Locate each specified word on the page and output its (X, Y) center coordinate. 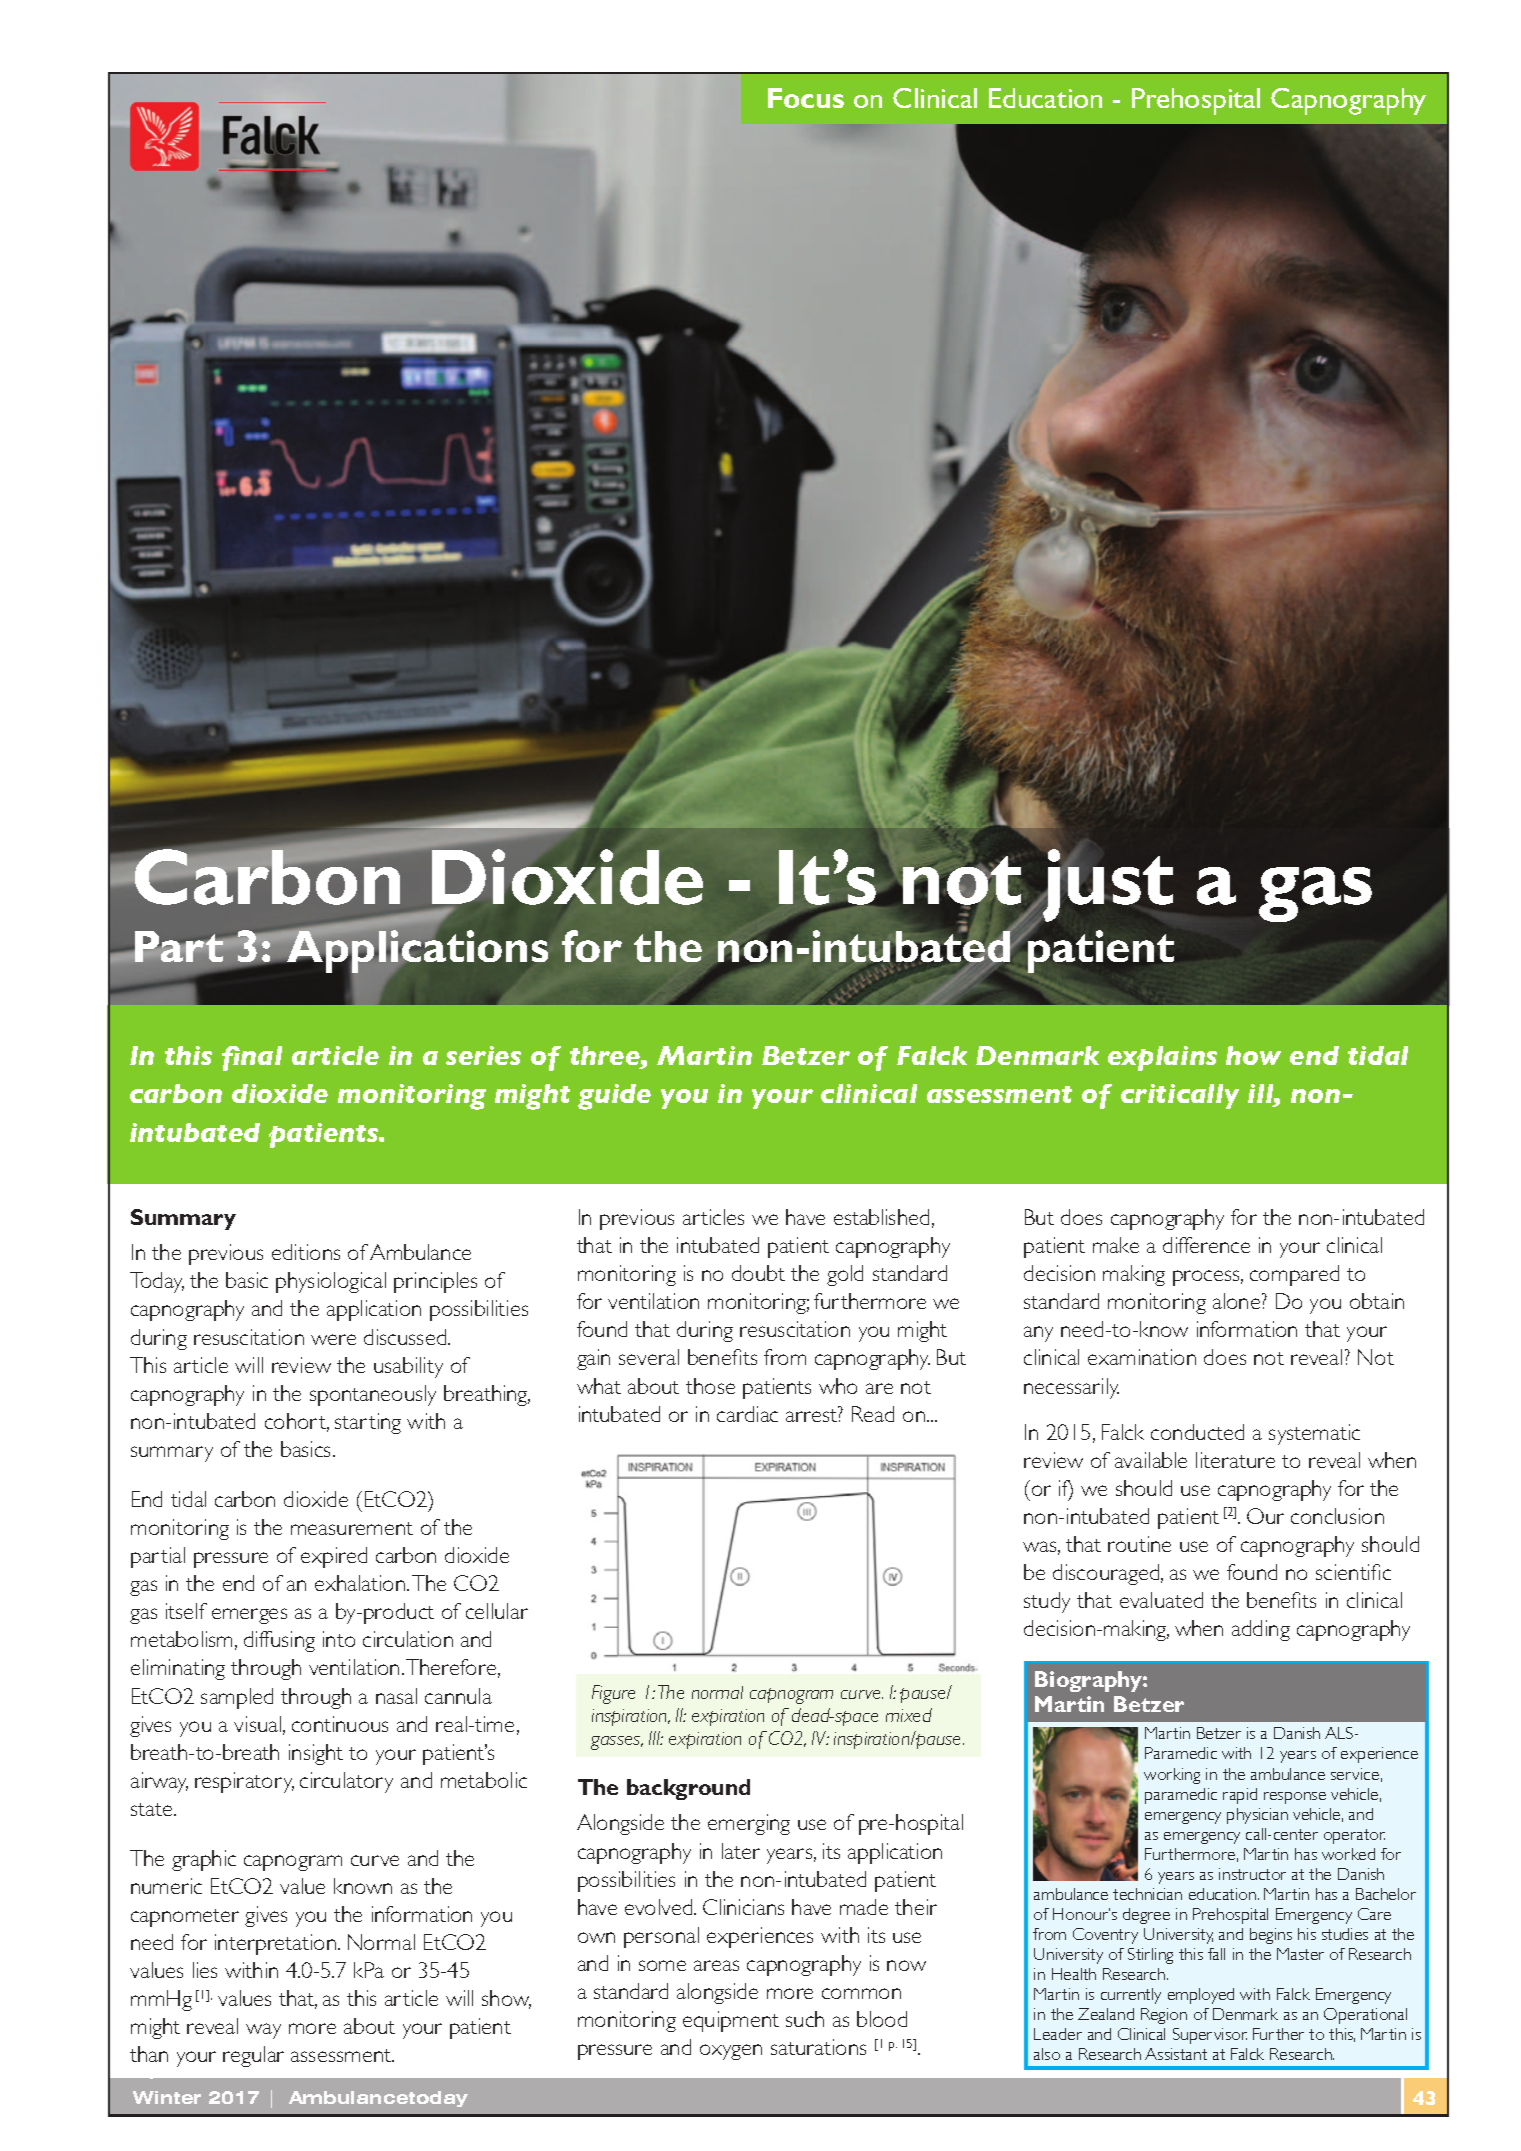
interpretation (277, 1944)
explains (1162, 1058)
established (881, 1217)
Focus (806, 98)
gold (845, 1275)
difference (1206, 1245)
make (1116, 1245)
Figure (613, 1694)
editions (306, 1252)
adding (1261, 1630)
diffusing (279, 1641)
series (483, 1055)
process (1208, 1278)
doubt (758, 1273)
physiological (331, 1282)
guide (614, 1097)
